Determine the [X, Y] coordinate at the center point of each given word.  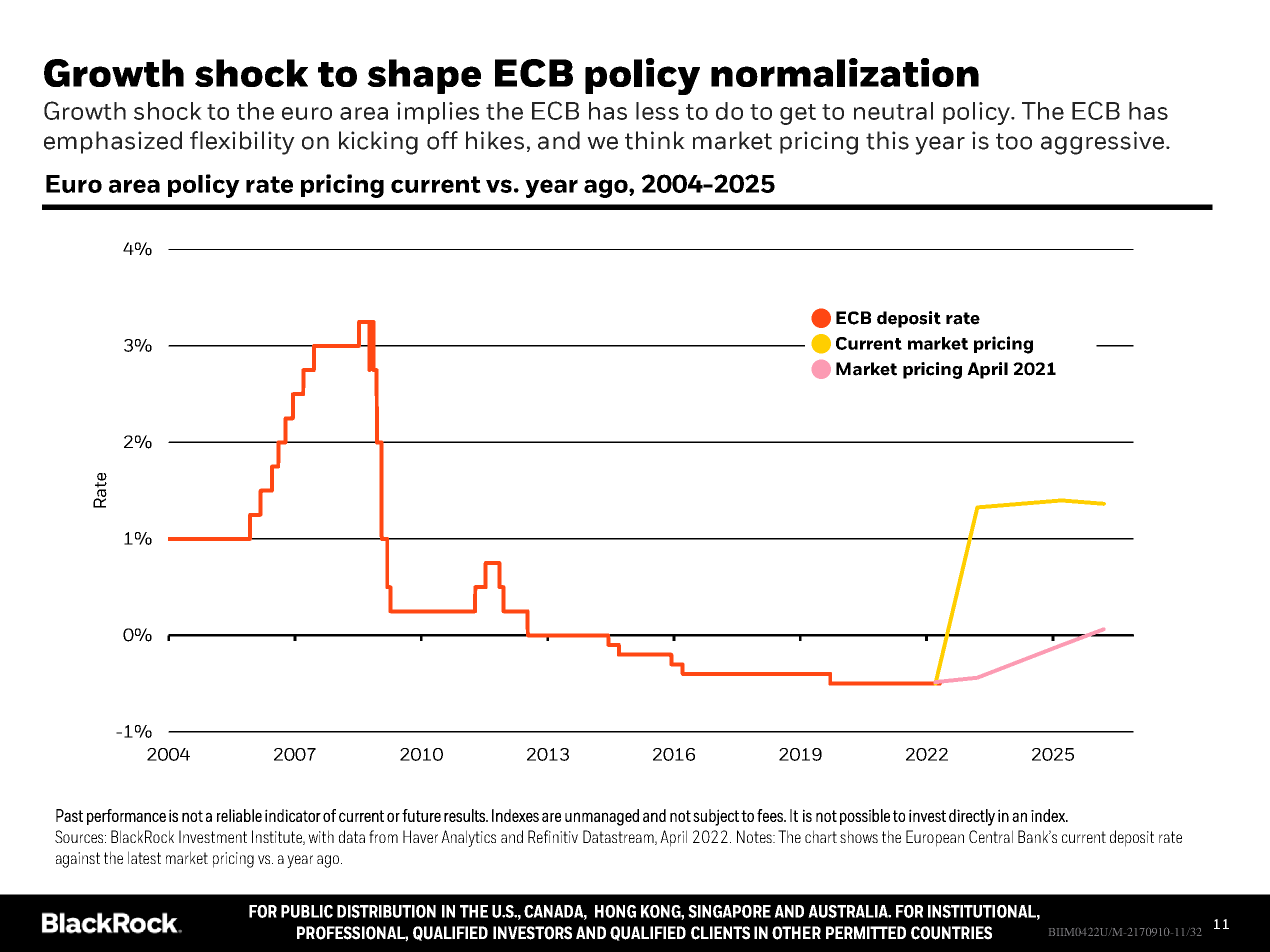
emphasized [113, 142]
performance [126, 817]
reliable [239, 815]
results [465, 815]
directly [972, 817]
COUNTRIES [951, 933]
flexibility [242, 143]
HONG [615, 911]
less [657, 111]
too [1014, 141]
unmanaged [602, 817]
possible [865, 817]
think [655, 140]
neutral [893, 111]
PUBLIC [307, 911]
